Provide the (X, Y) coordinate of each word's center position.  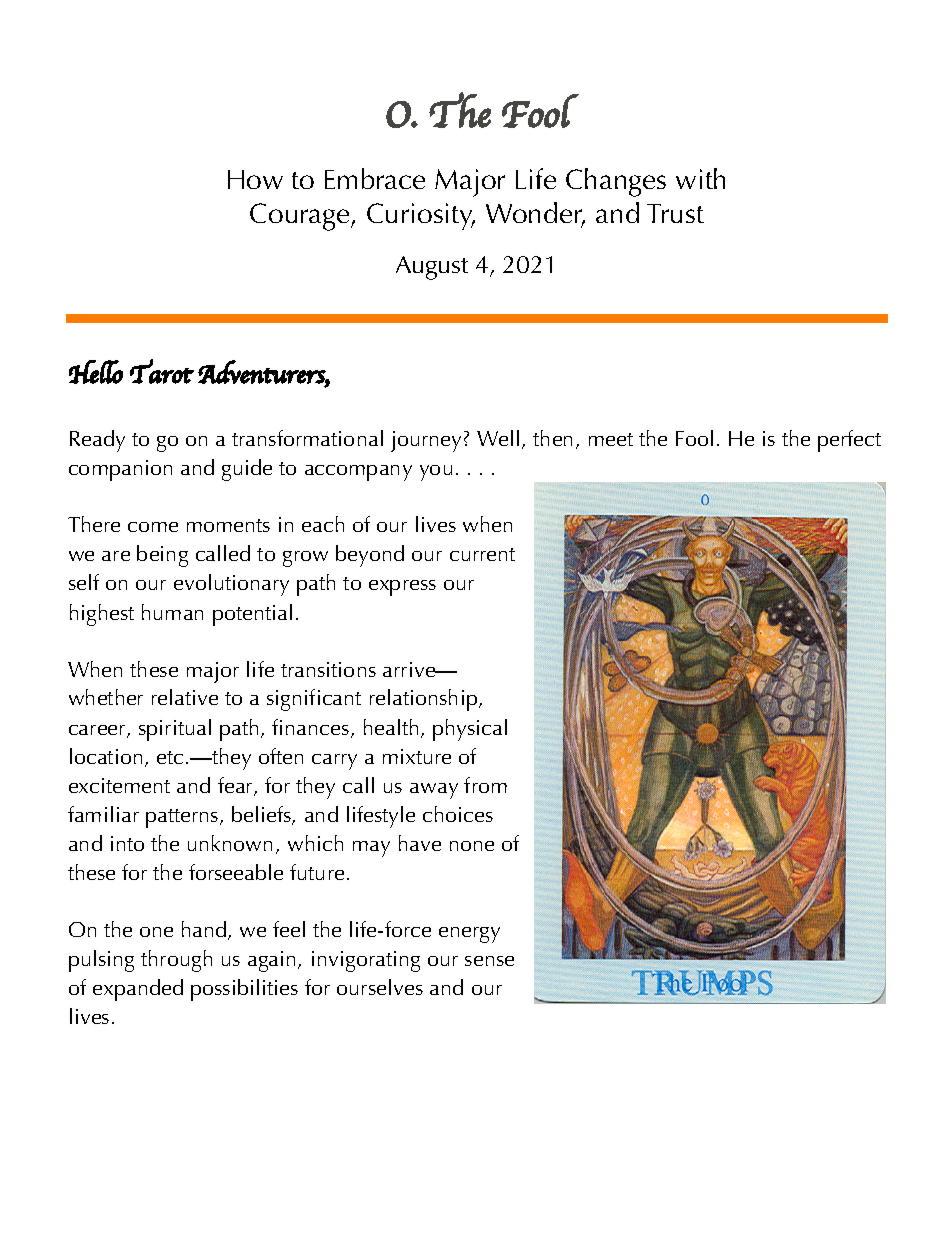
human (172, 612)
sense (489, 961)
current (482, 554)
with (700, 178)
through (176, 961)
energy (469, 935)
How (255, 179)
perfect (849, 441)
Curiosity (421, 216)
